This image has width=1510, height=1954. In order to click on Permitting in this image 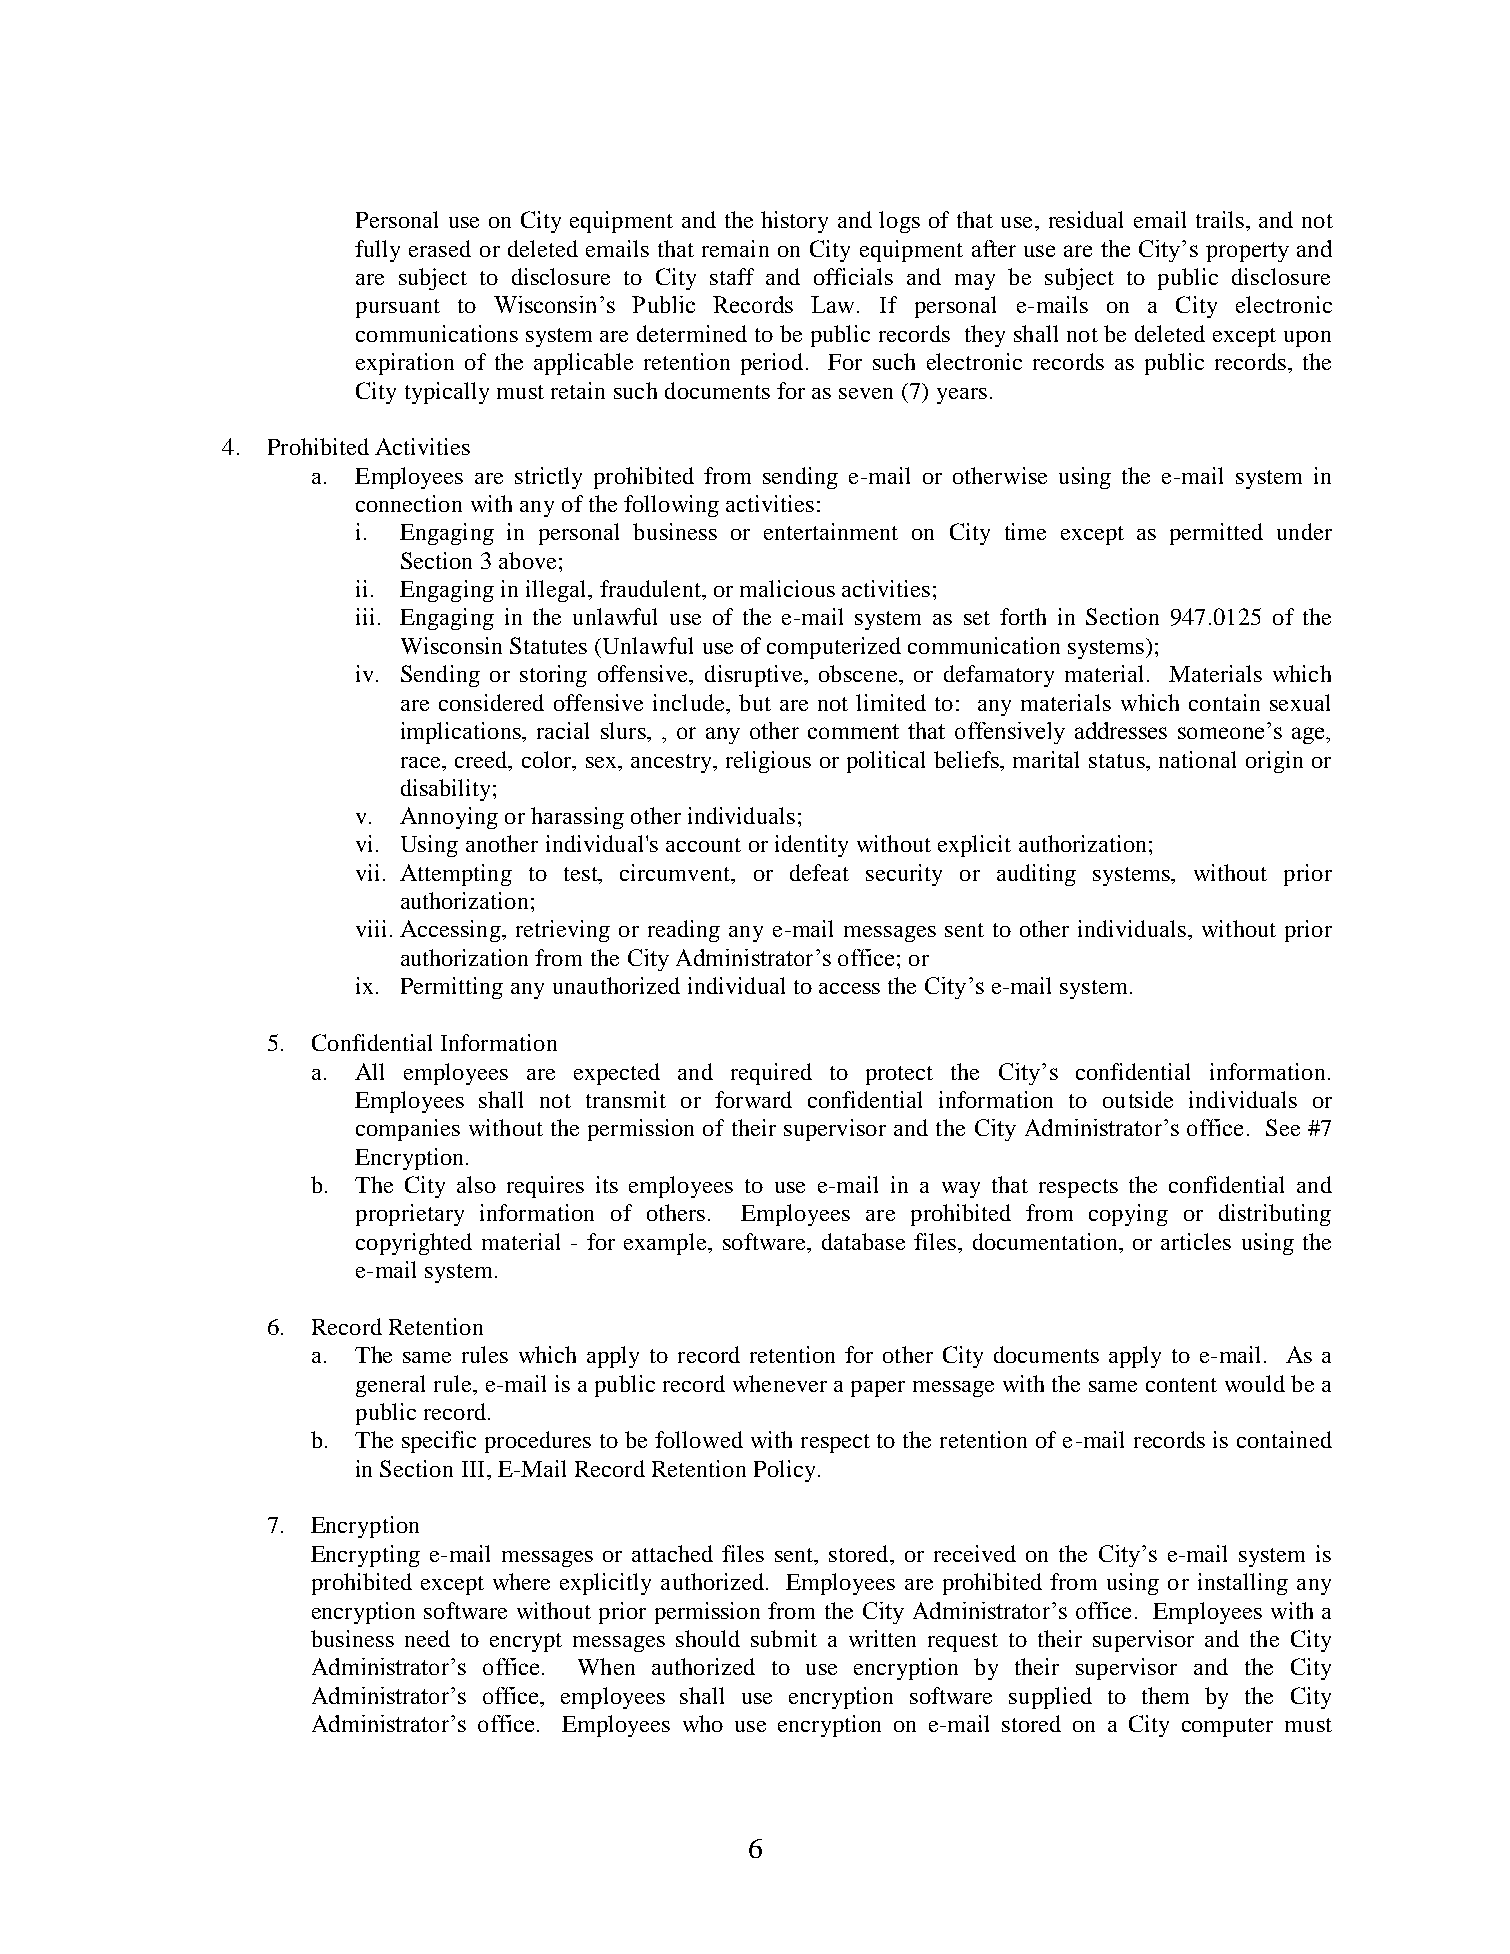, I will do `click(452, 988)`.
